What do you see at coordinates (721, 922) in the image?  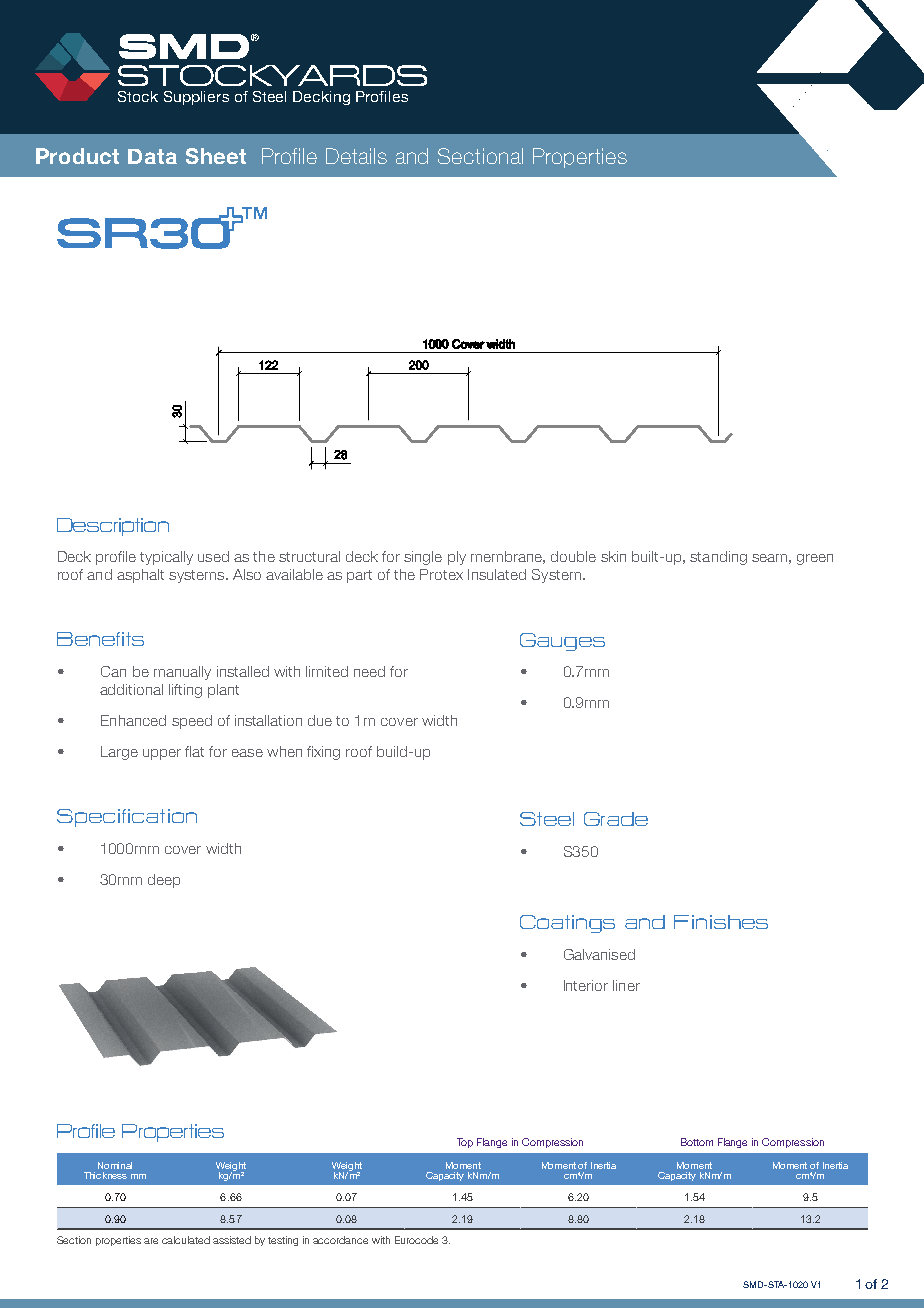 I see `Finishes` at bounding box center [721, 922].
